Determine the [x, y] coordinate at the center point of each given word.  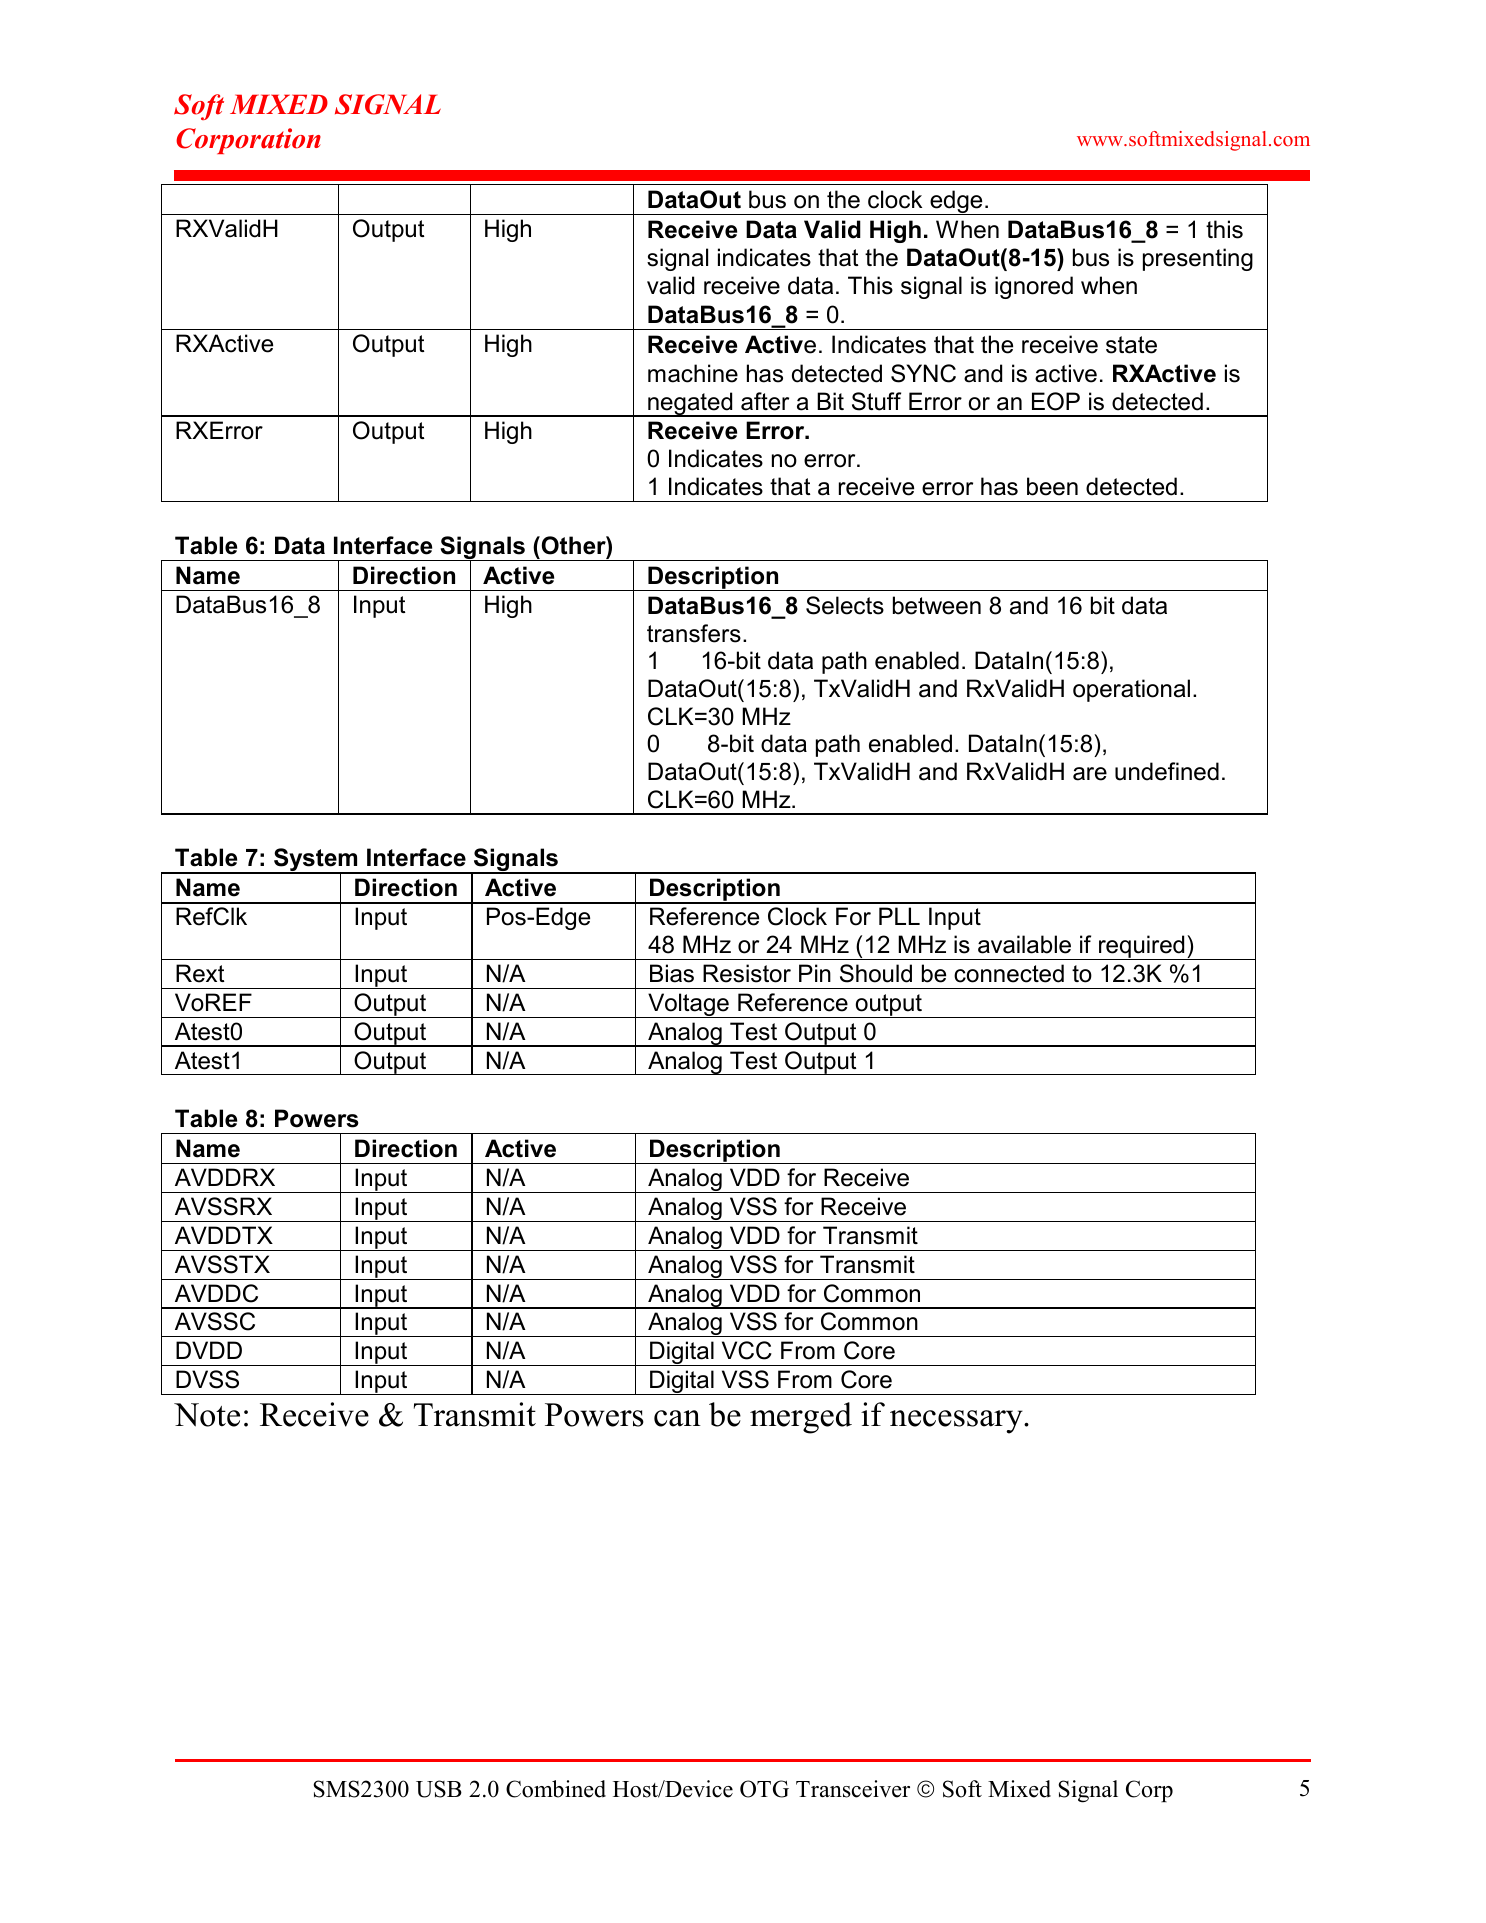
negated [690, 404]
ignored [1034, 287]
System [316, 861]
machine [693, 373]
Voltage [688, 1005]
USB [439, 1789]
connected [1009, 973]
